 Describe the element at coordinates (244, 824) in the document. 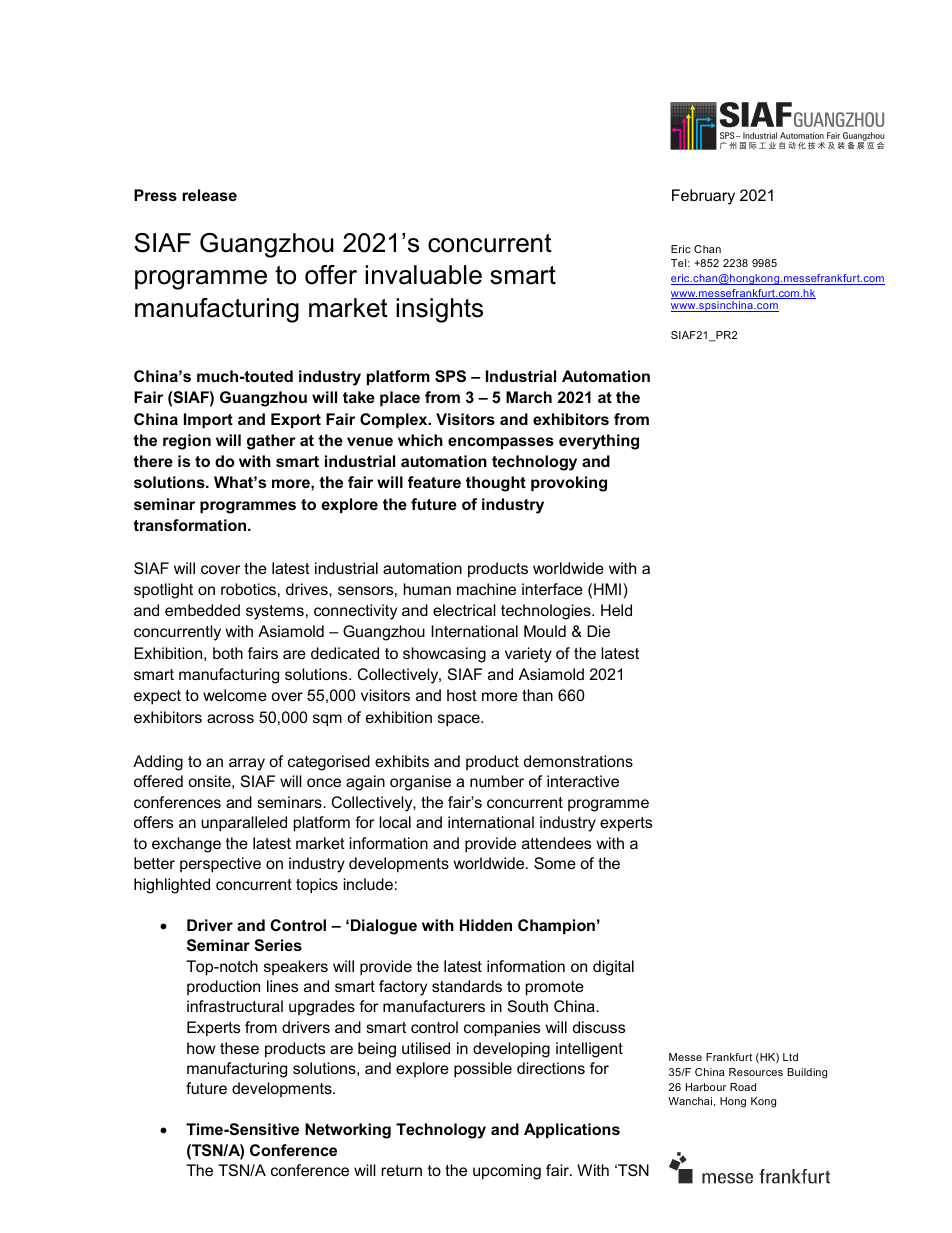

I see `unparalleled` at that location.
